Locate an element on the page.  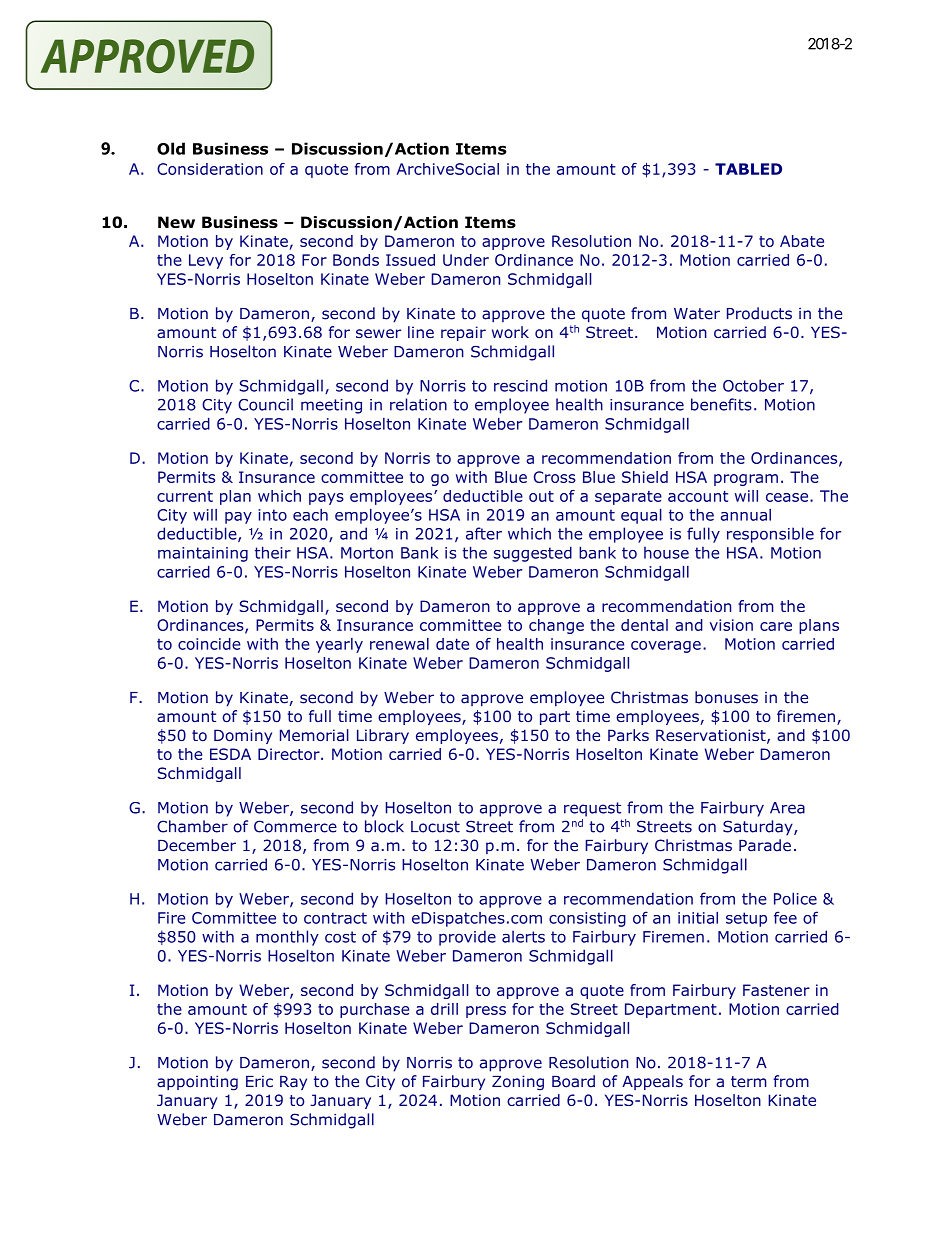
Zoning is located at coordinates (518, 1083).
